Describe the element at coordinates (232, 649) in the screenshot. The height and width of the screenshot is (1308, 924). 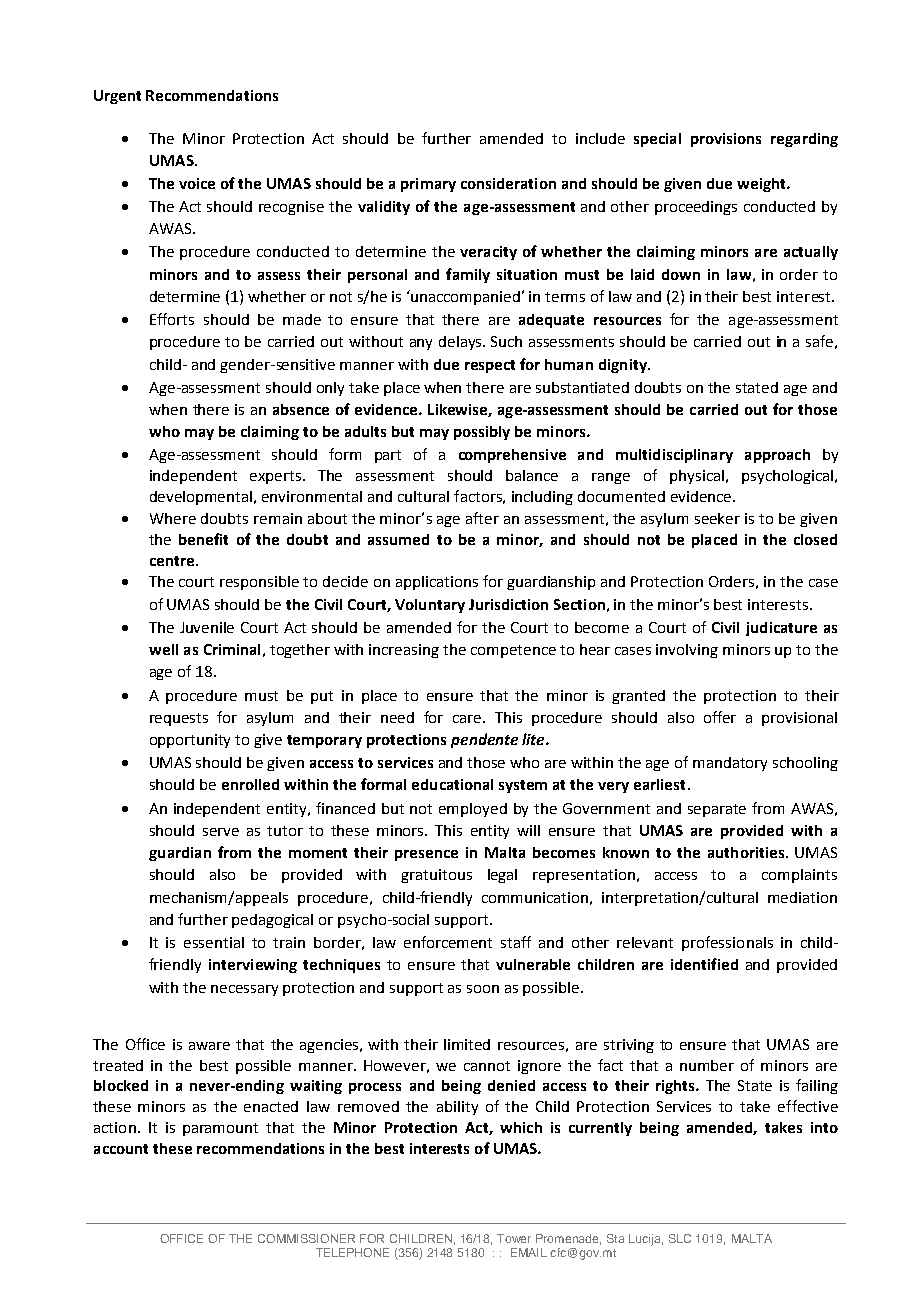
I see `Criminal` at that location.
